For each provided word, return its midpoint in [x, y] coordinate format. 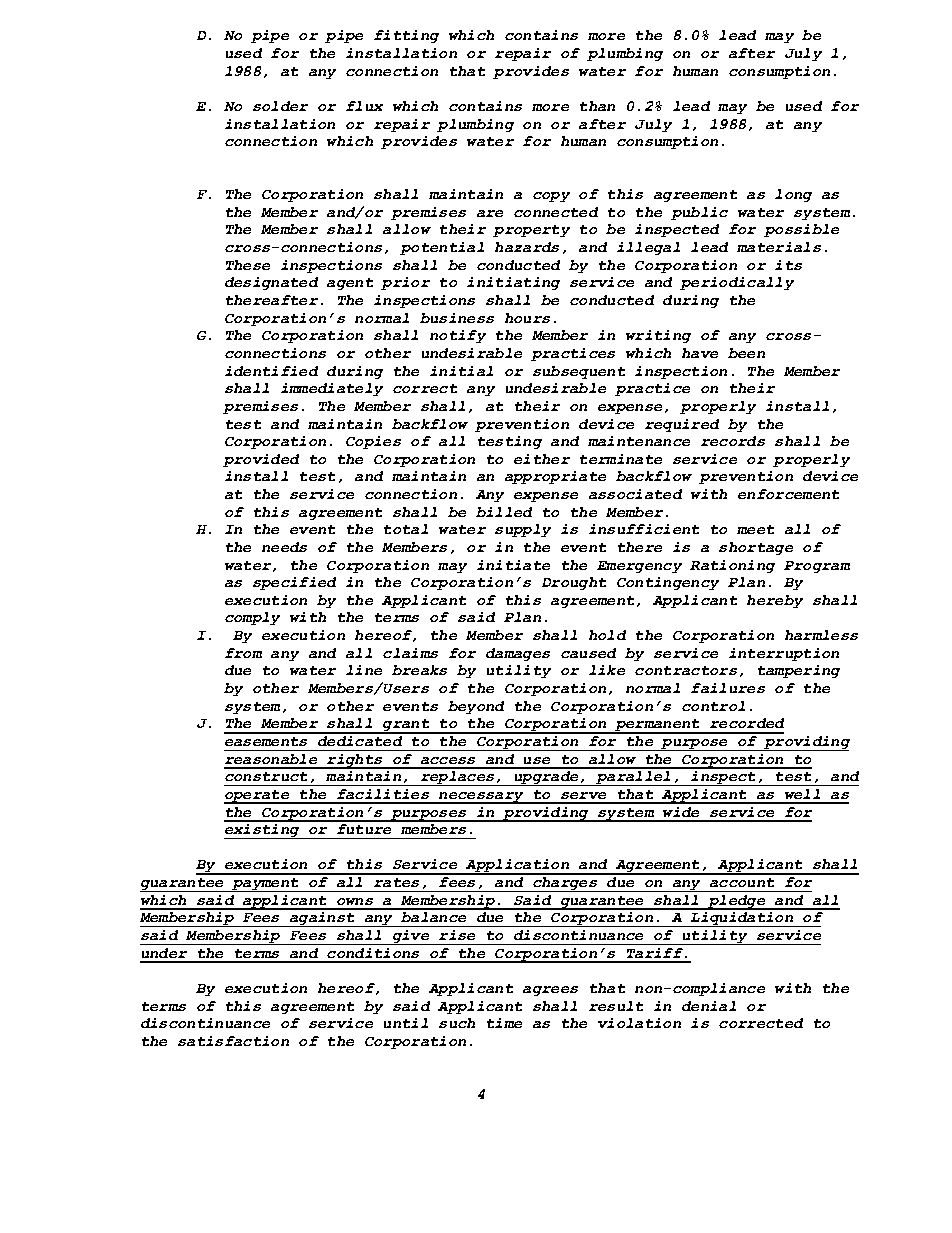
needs [284, 547]
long [793, 195]
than [597, 106]
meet [755, 529]
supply [523, 530]
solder [280, 106]
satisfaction [233, 1041]
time [504, 1023]
